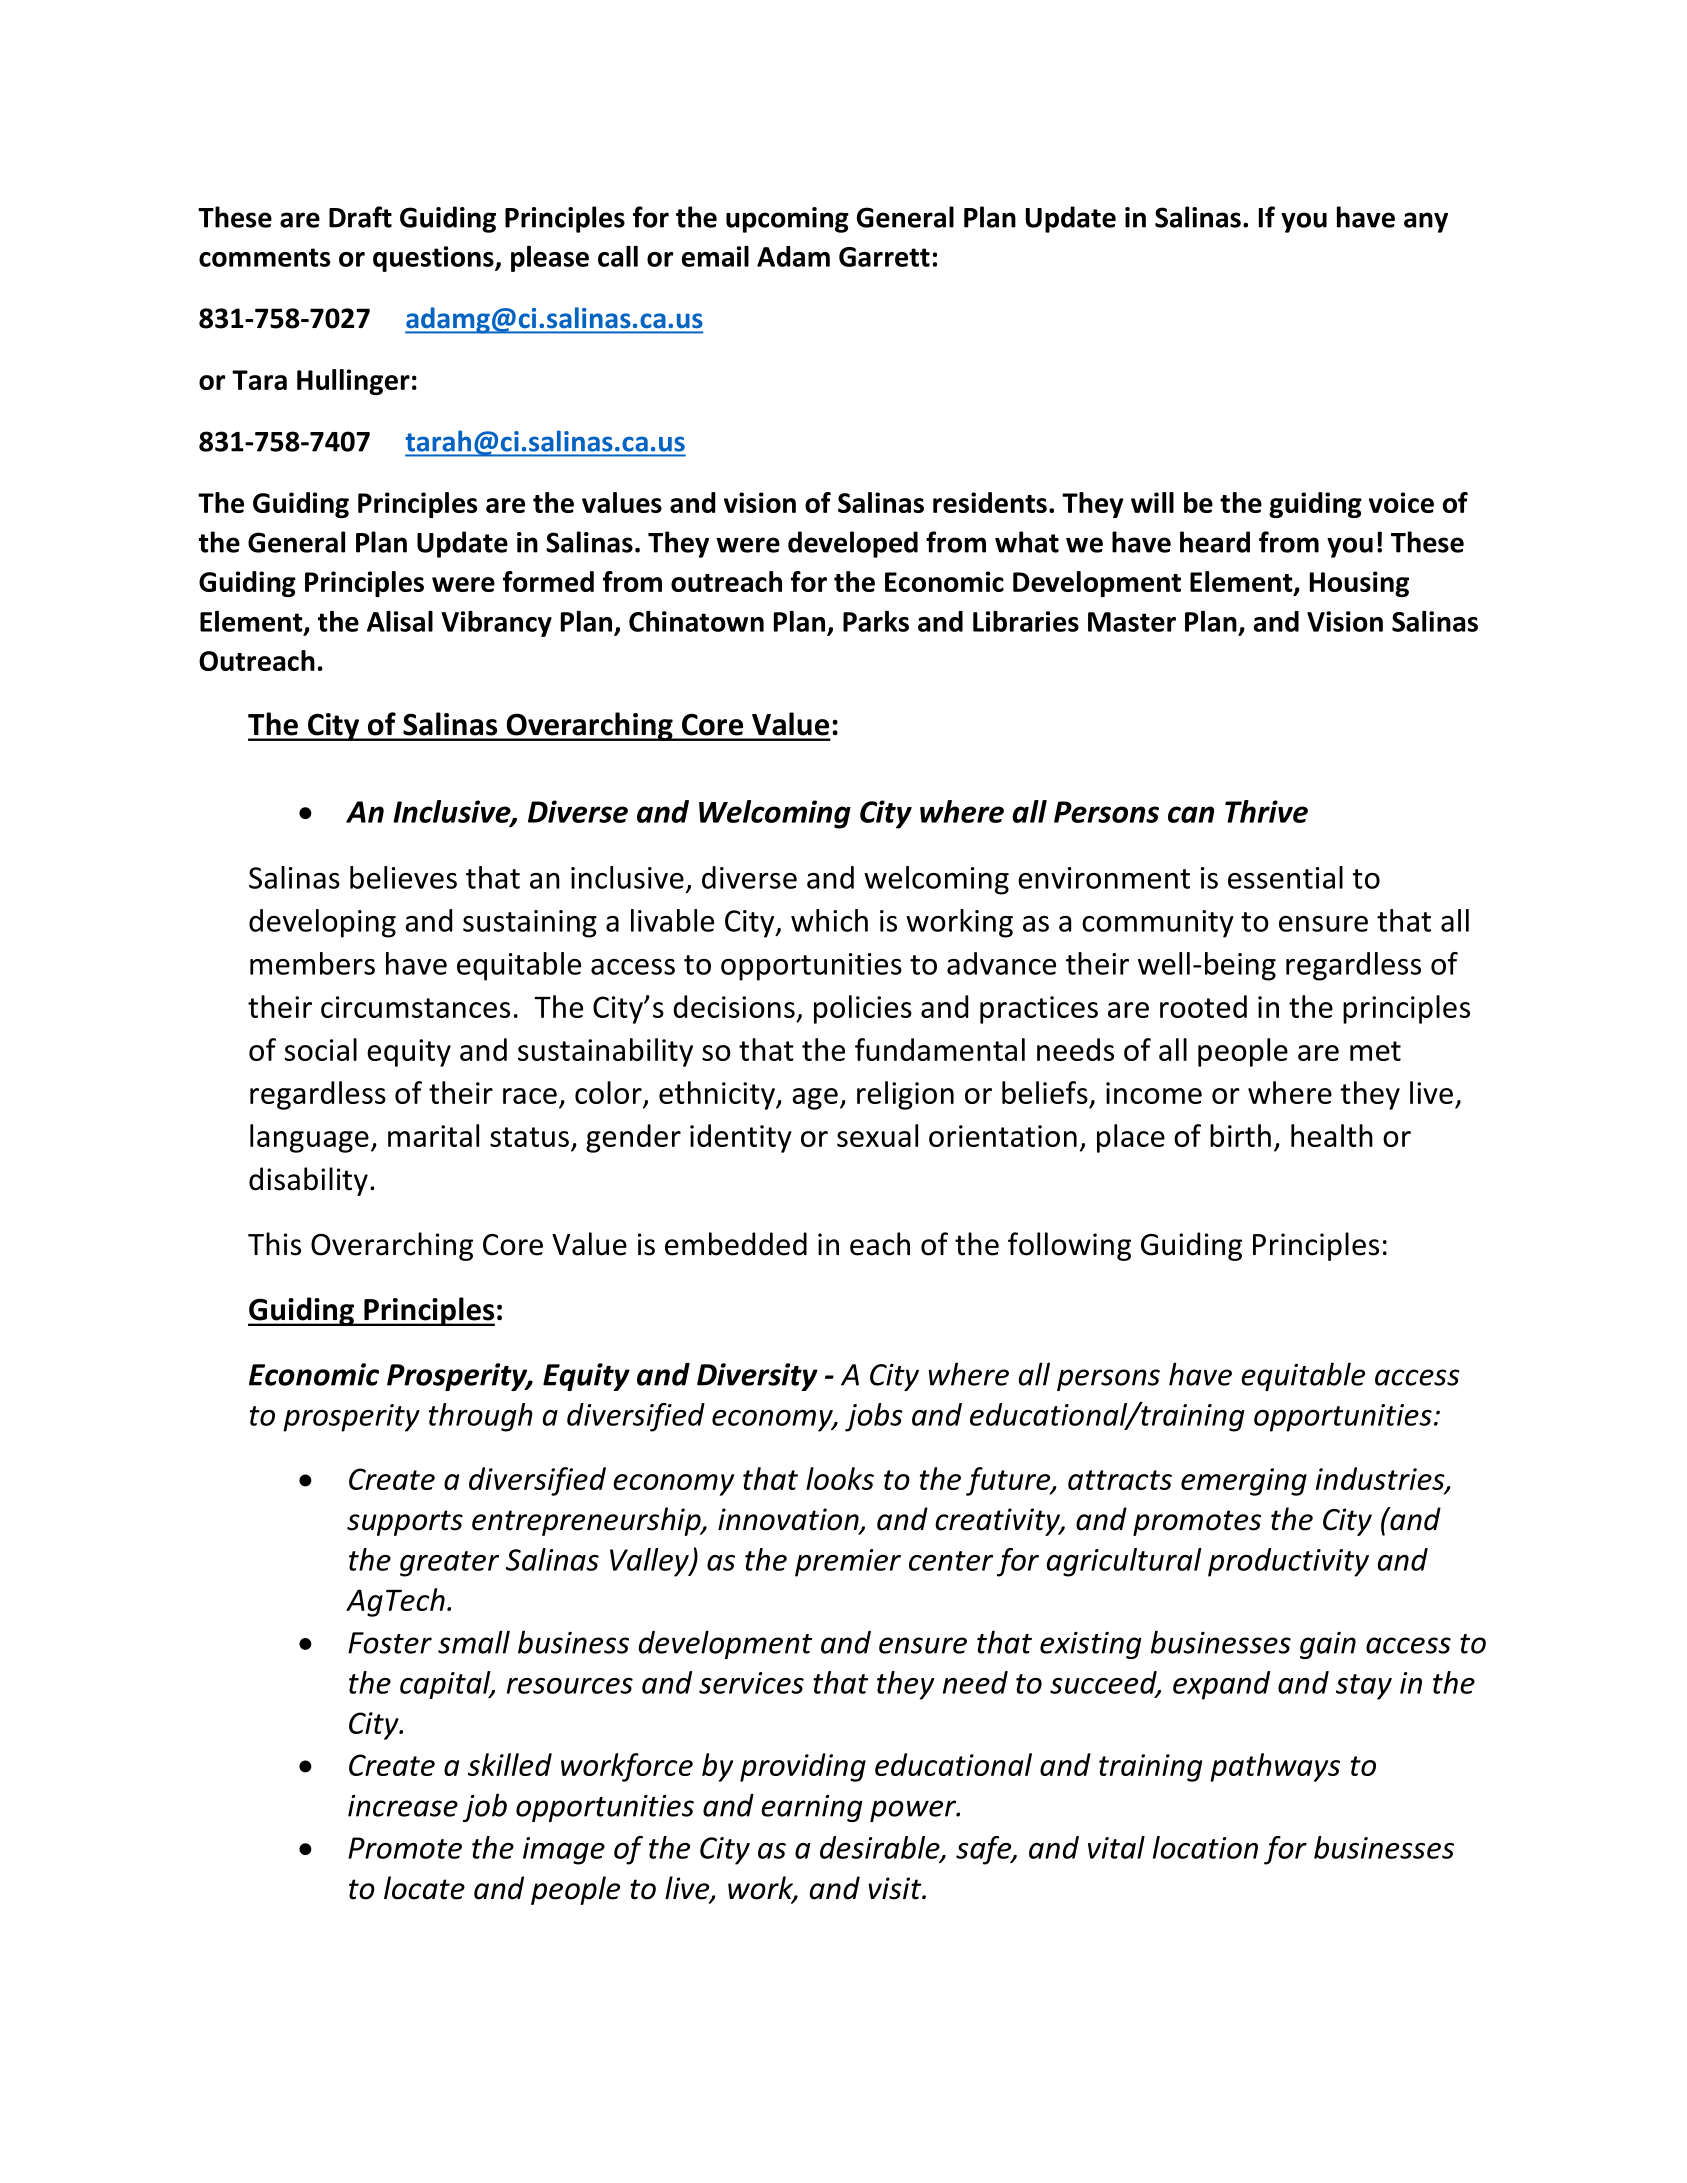  What do you see at coordinates (1205, 1847) in the image?
I see `location` at bounding box center [1205, 1847].
